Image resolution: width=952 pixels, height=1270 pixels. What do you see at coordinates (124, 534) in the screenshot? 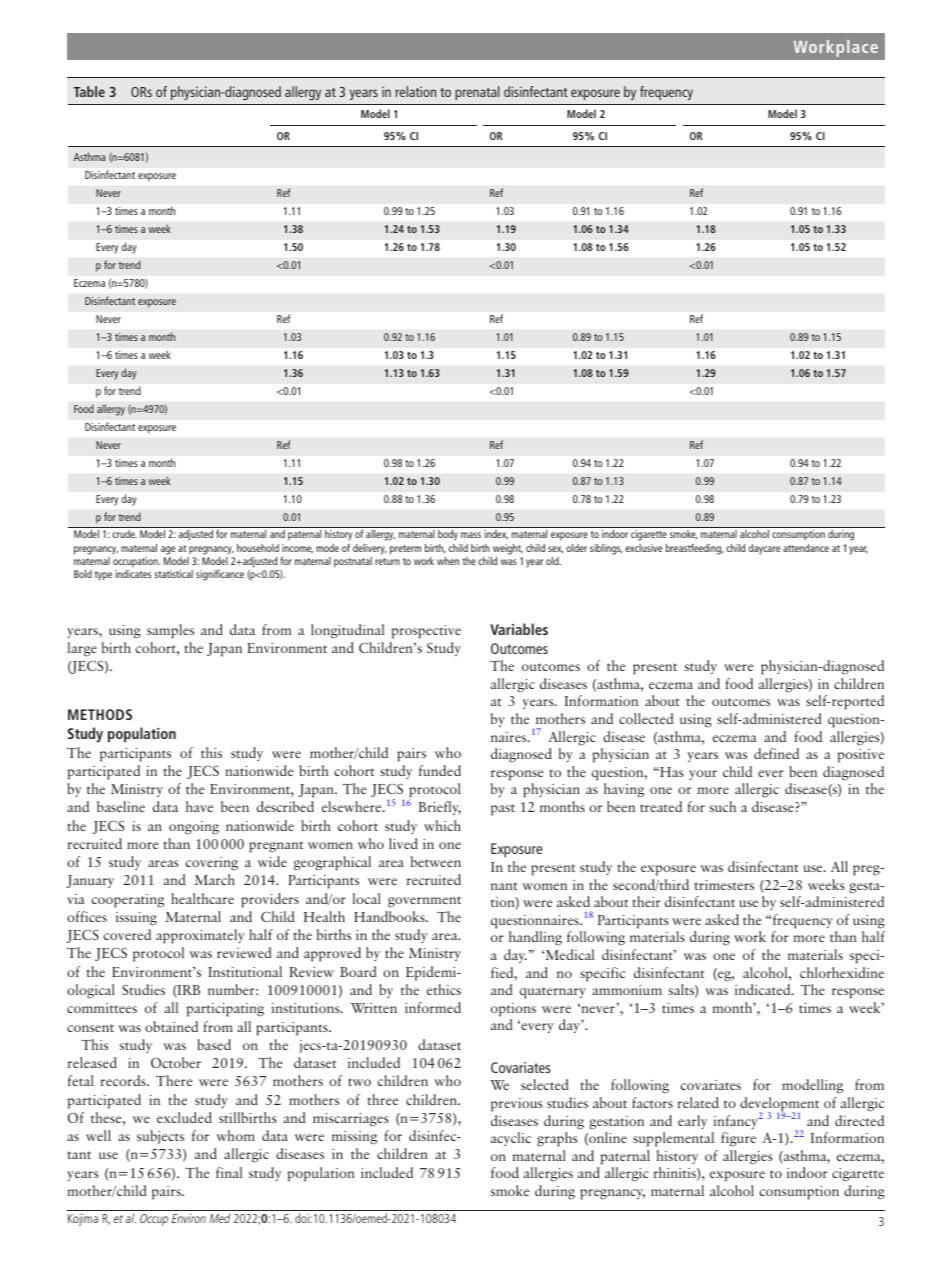
I see `crude` at bounding box center [124, 534].
